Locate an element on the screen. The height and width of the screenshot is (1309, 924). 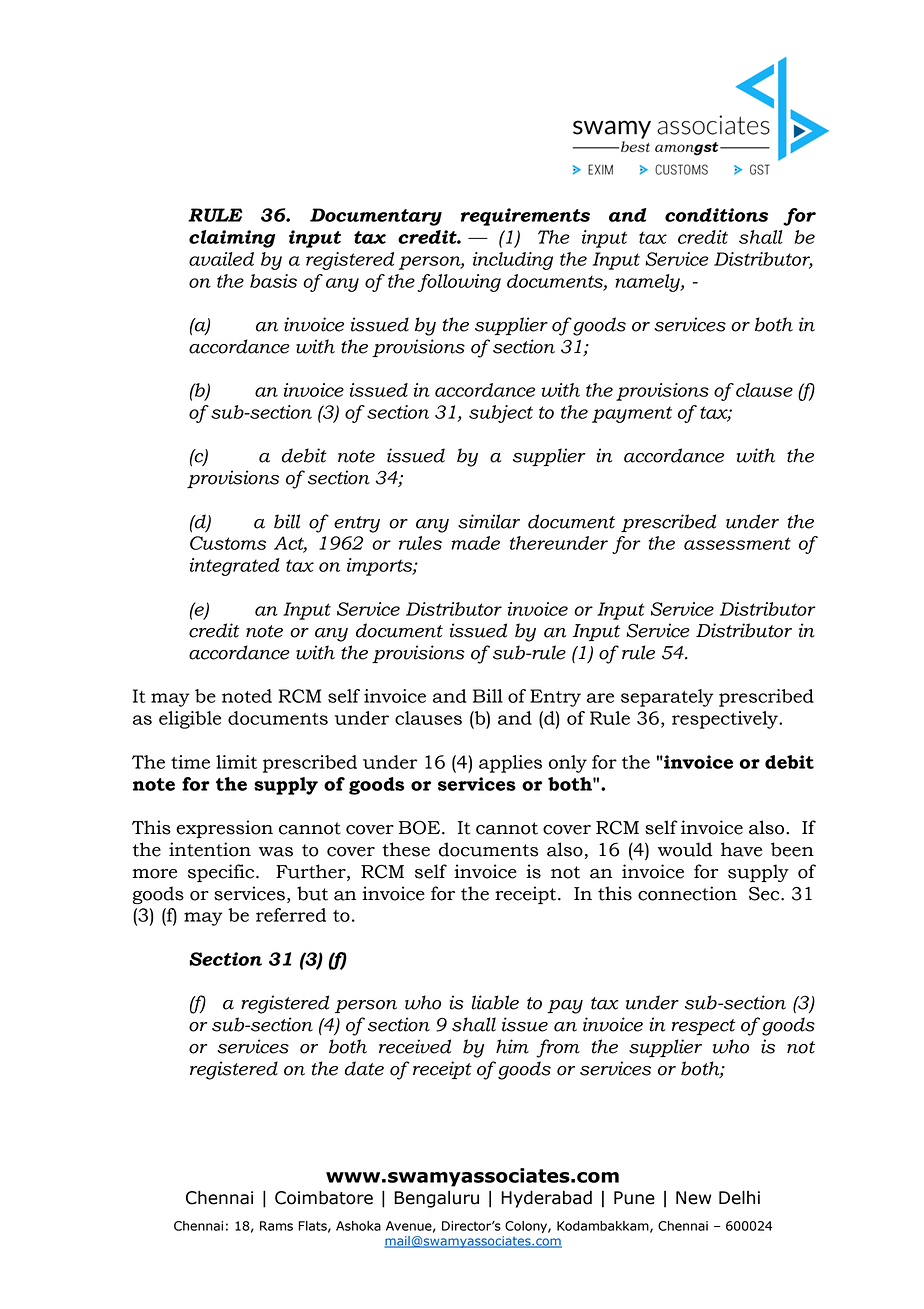
claiming is located at coordinates (232, 239).
